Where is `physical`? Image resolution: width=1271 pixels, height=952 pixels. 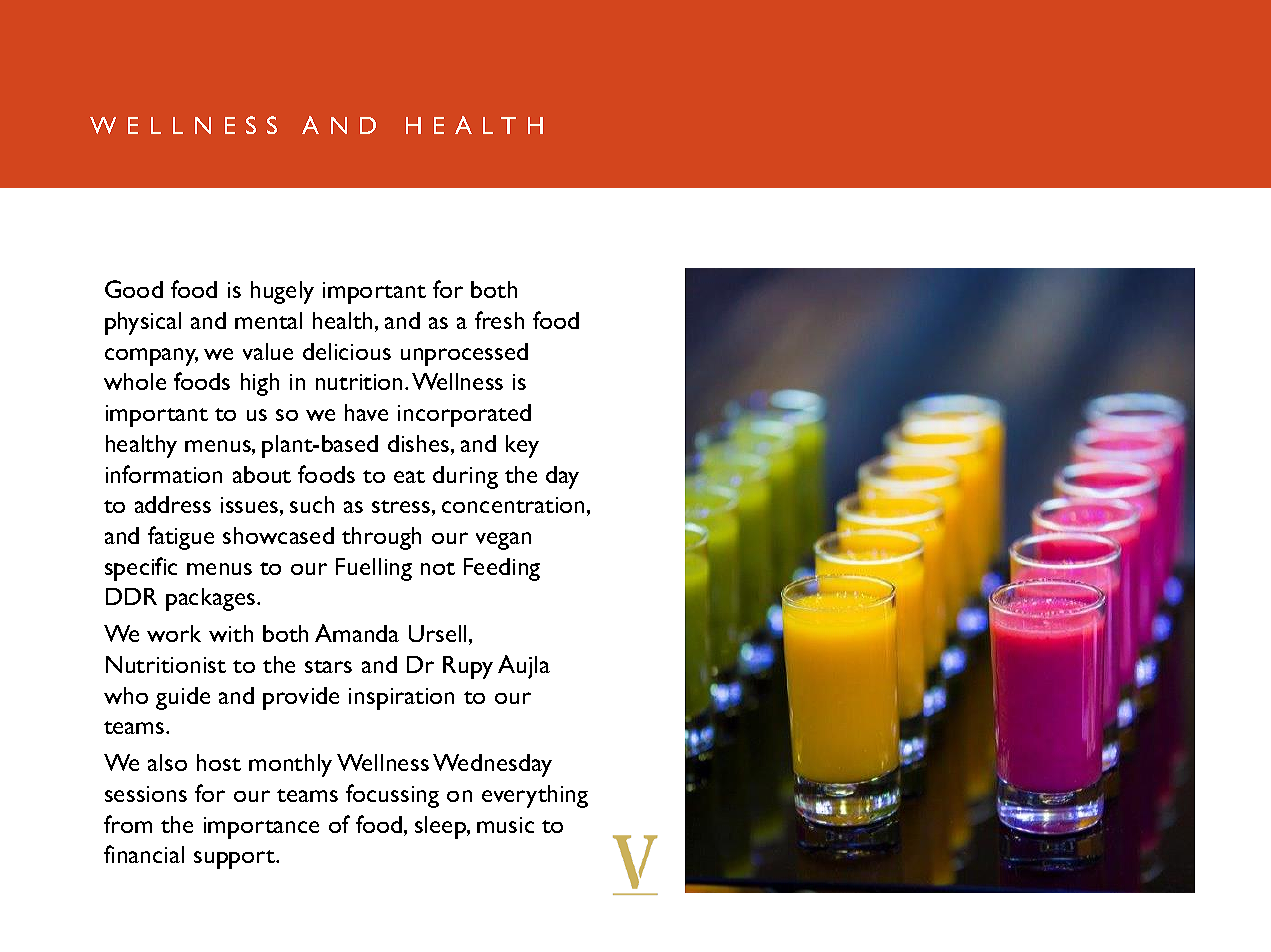
physical is located at coordinates (143, 323).
